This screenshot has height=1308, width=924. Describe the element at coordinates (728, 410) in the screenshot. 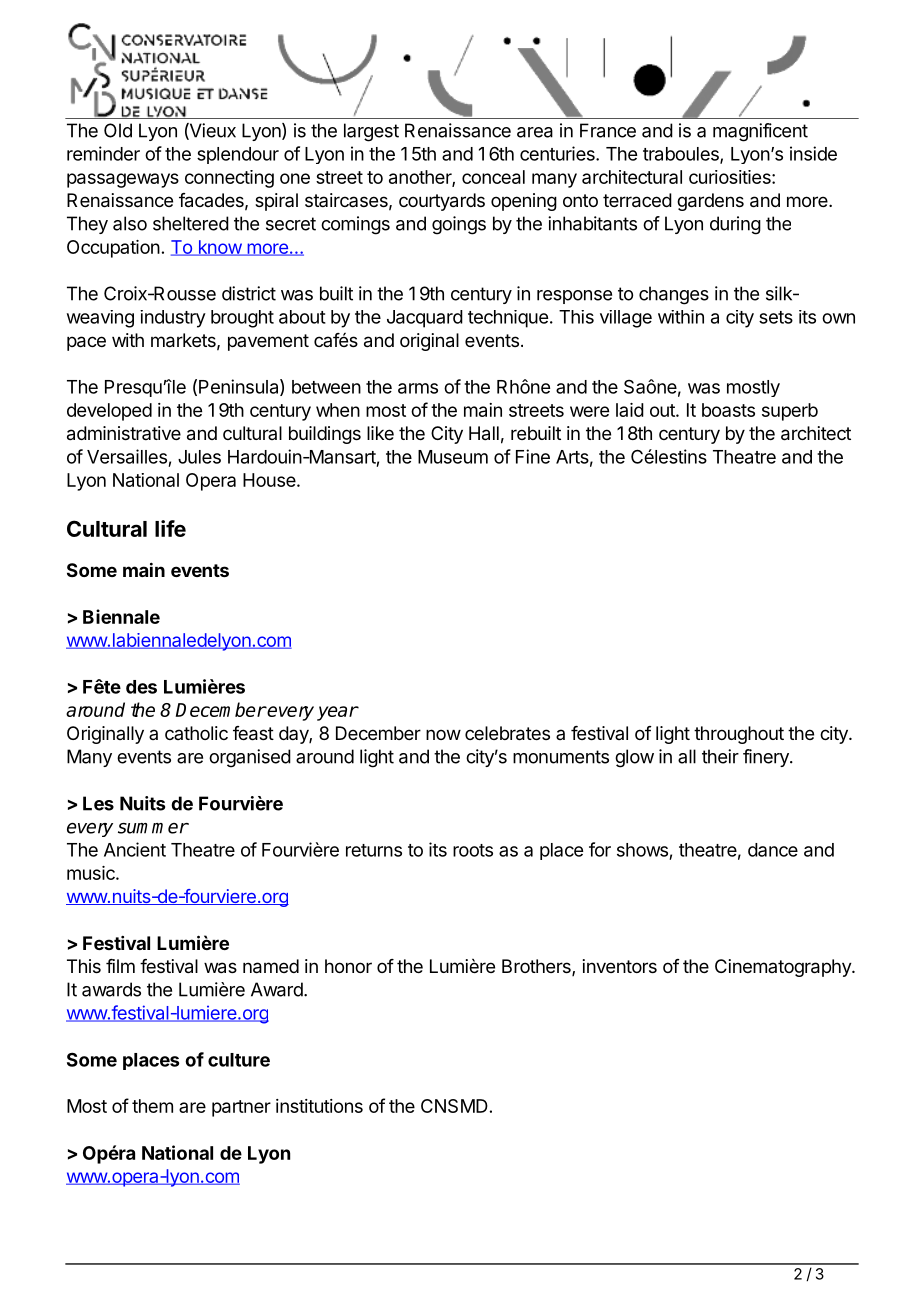

I see `boasts` at that location.
